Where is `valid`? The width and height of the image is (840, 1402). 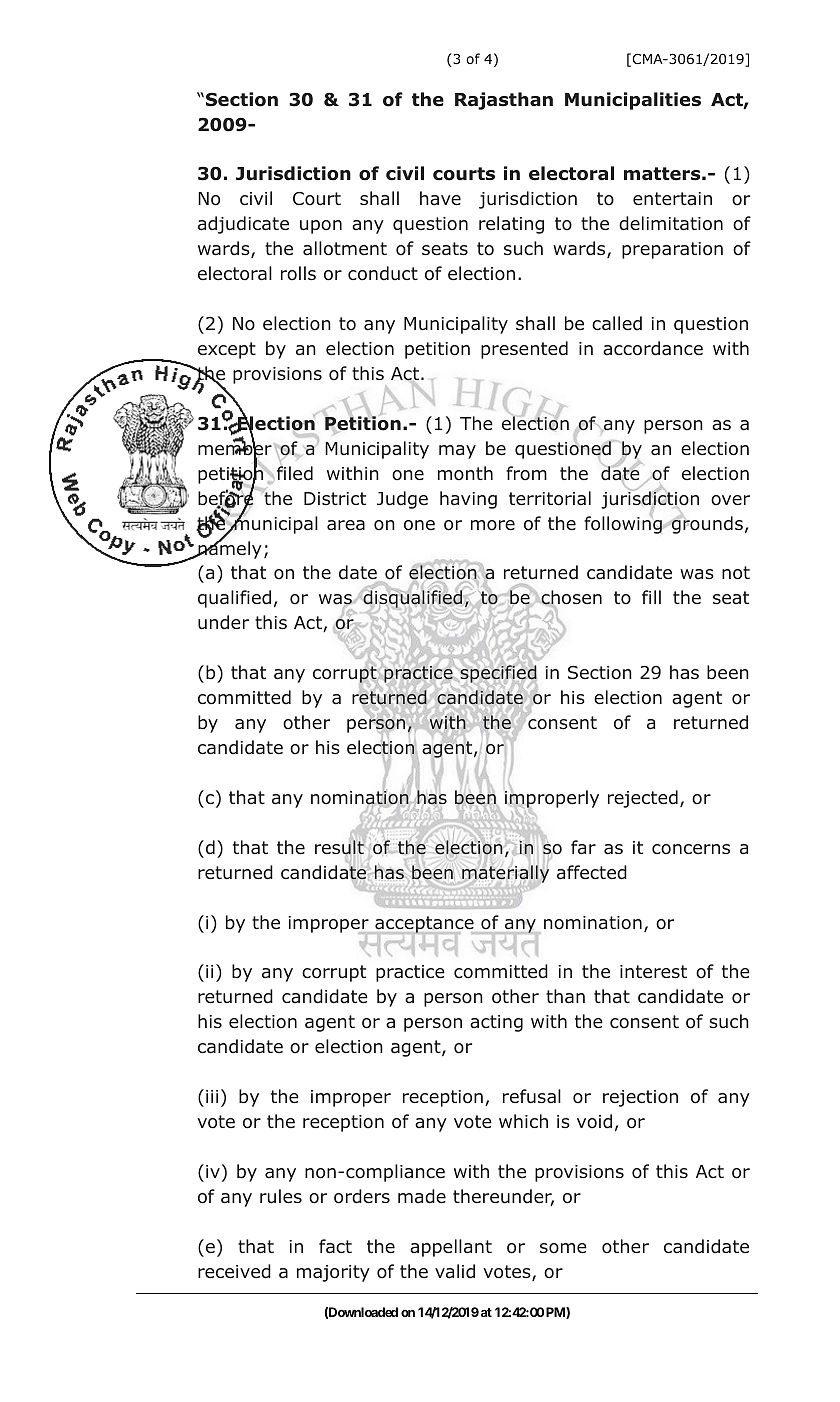
valid is located at coordinates (455, 1271).
